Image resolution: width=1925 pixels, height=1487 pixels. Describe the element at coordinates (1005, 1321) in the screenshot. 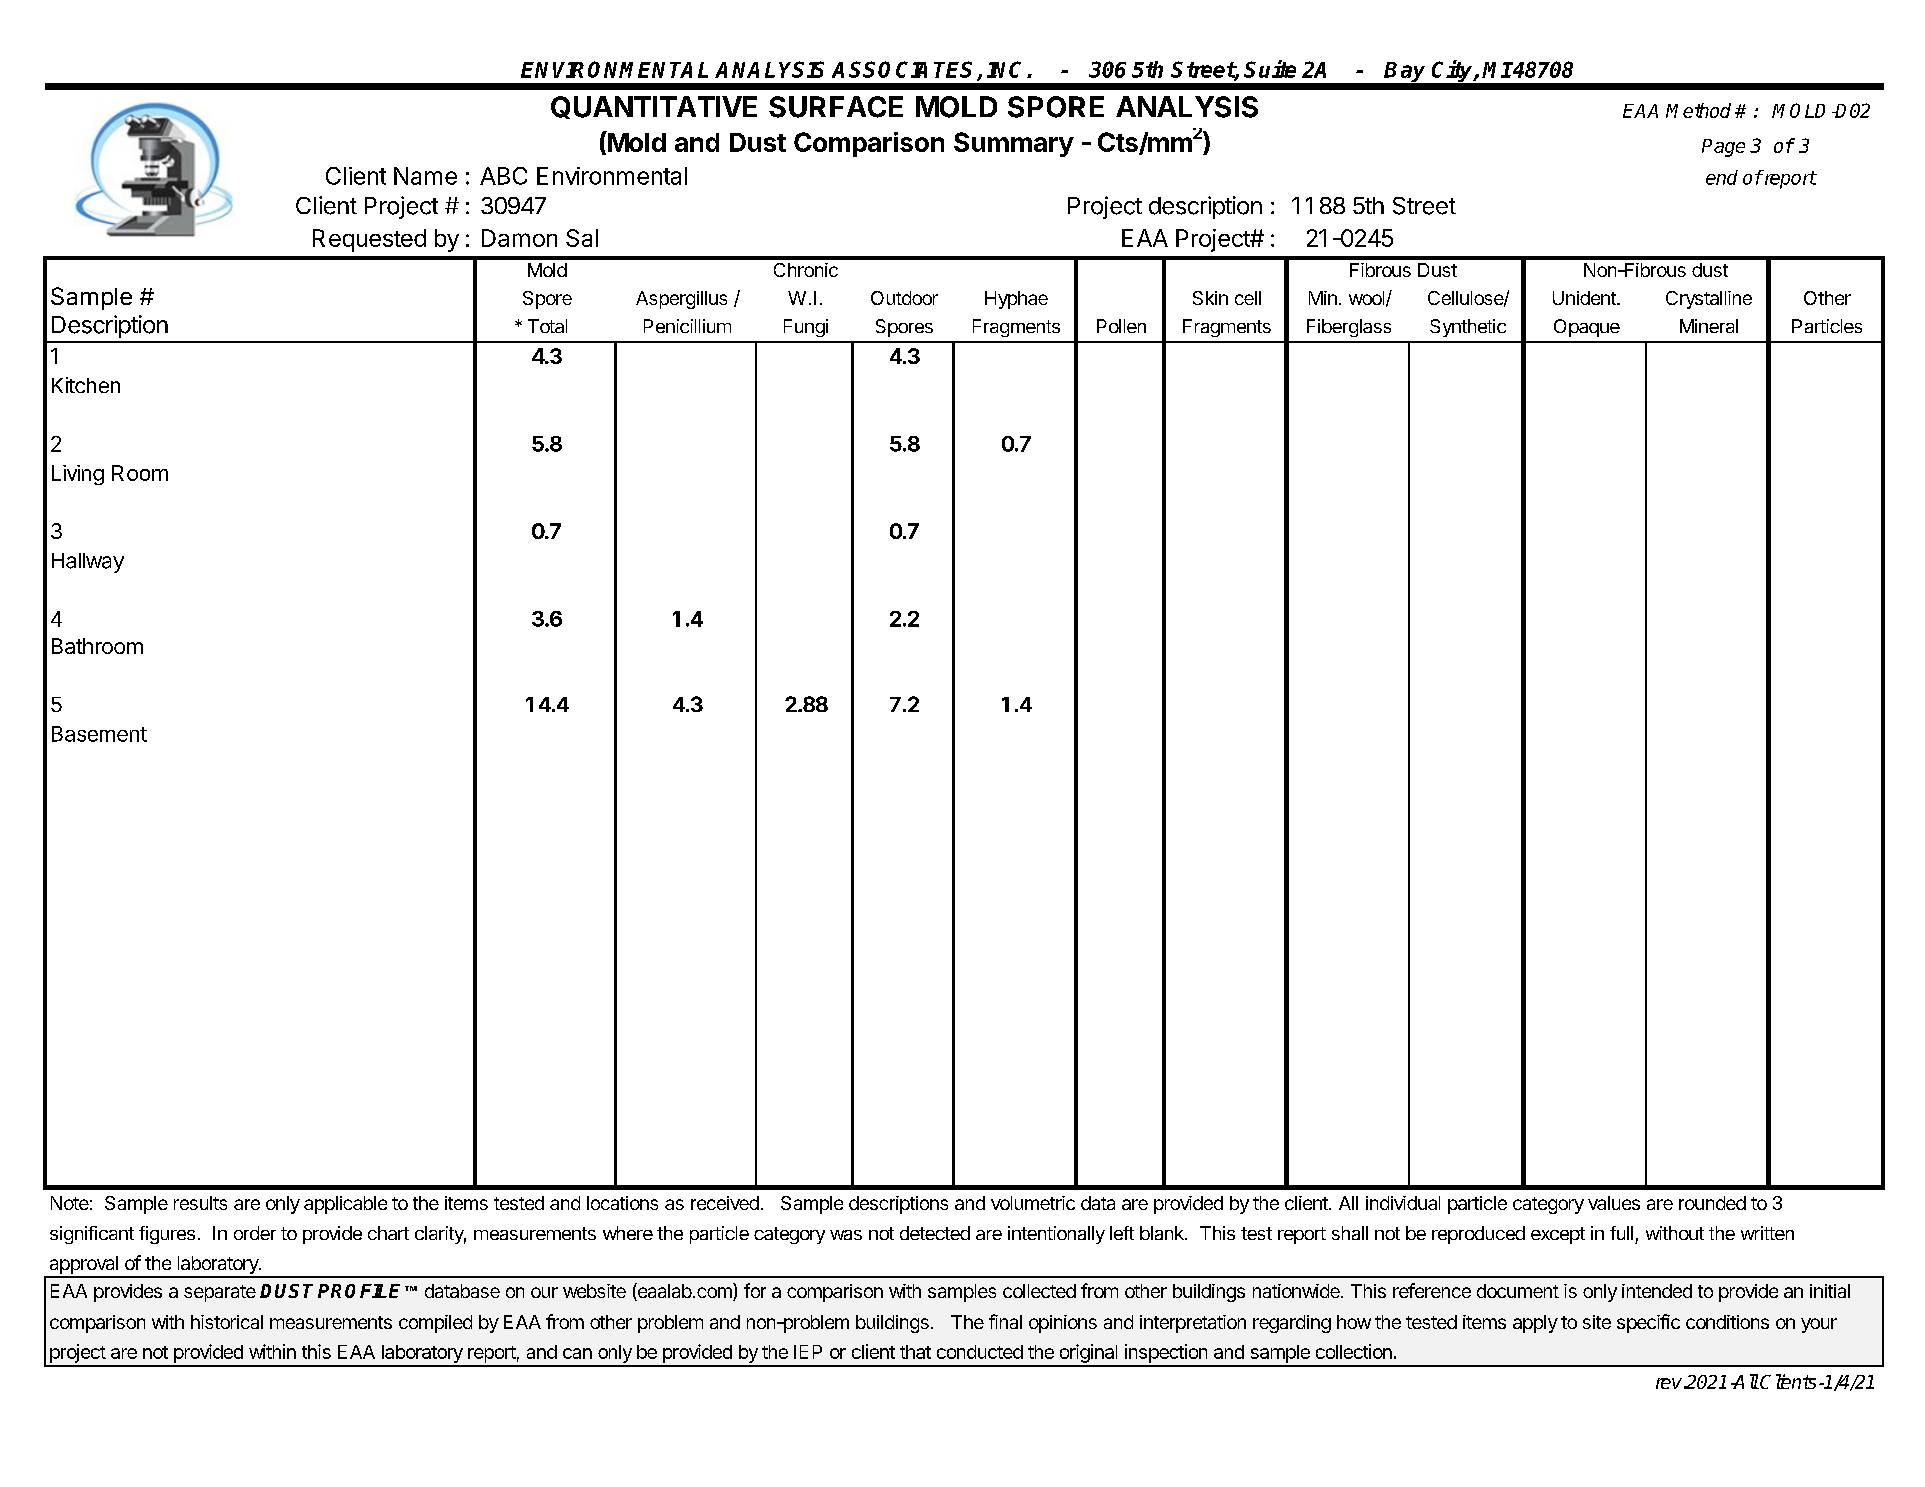

I see `final` at that location.
